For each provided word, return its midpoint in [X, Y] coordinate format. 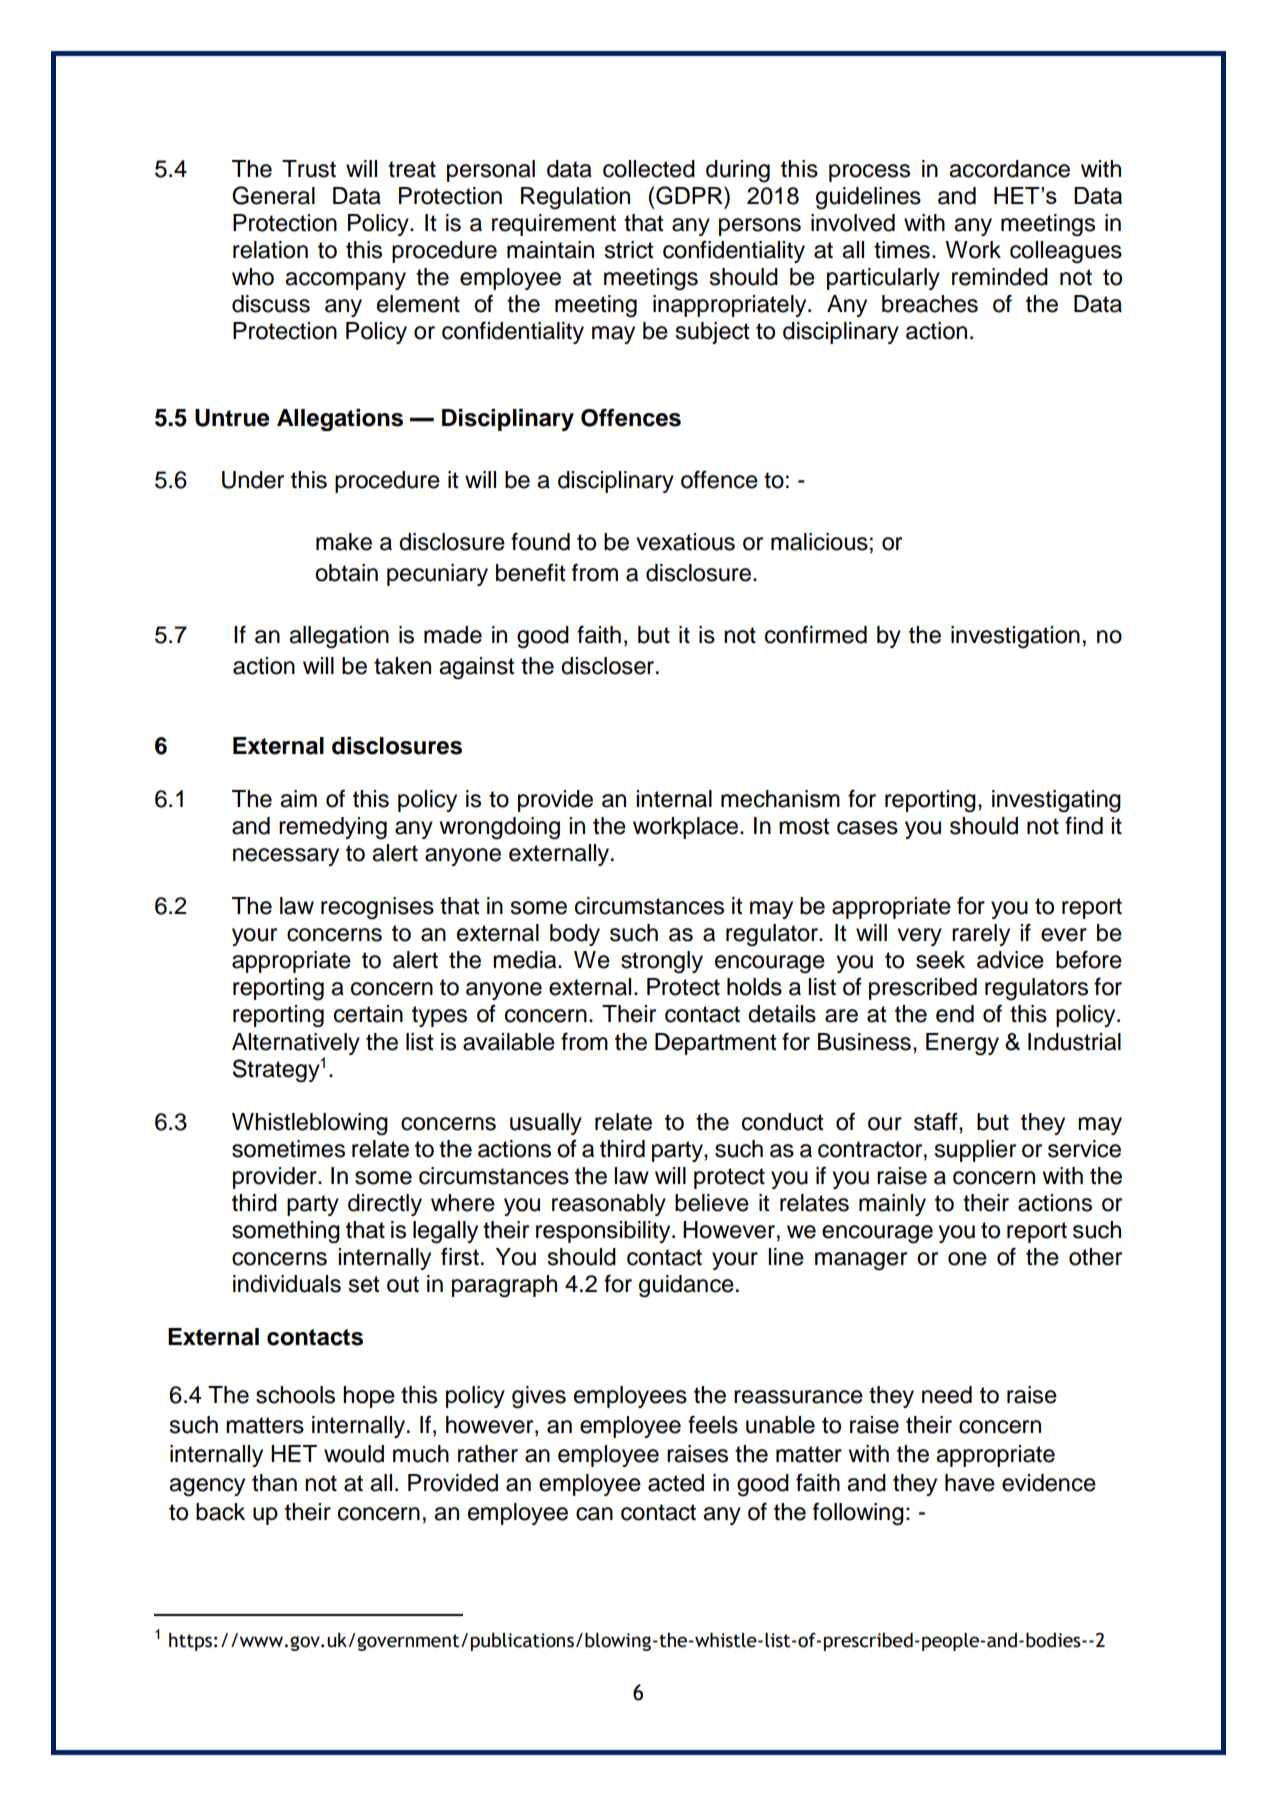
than [274, 1483]
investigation [1015, 637]
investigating [1056, 801]
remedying [333, 828]
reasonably [609, 1205]
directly [385, 1205]
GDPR [690, 195]
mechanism [780, 799]
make [344, 542]
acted [676, 1483]
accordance [1009, 169]
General [273, 195]
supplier [975, 1151]
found [540, 541]
